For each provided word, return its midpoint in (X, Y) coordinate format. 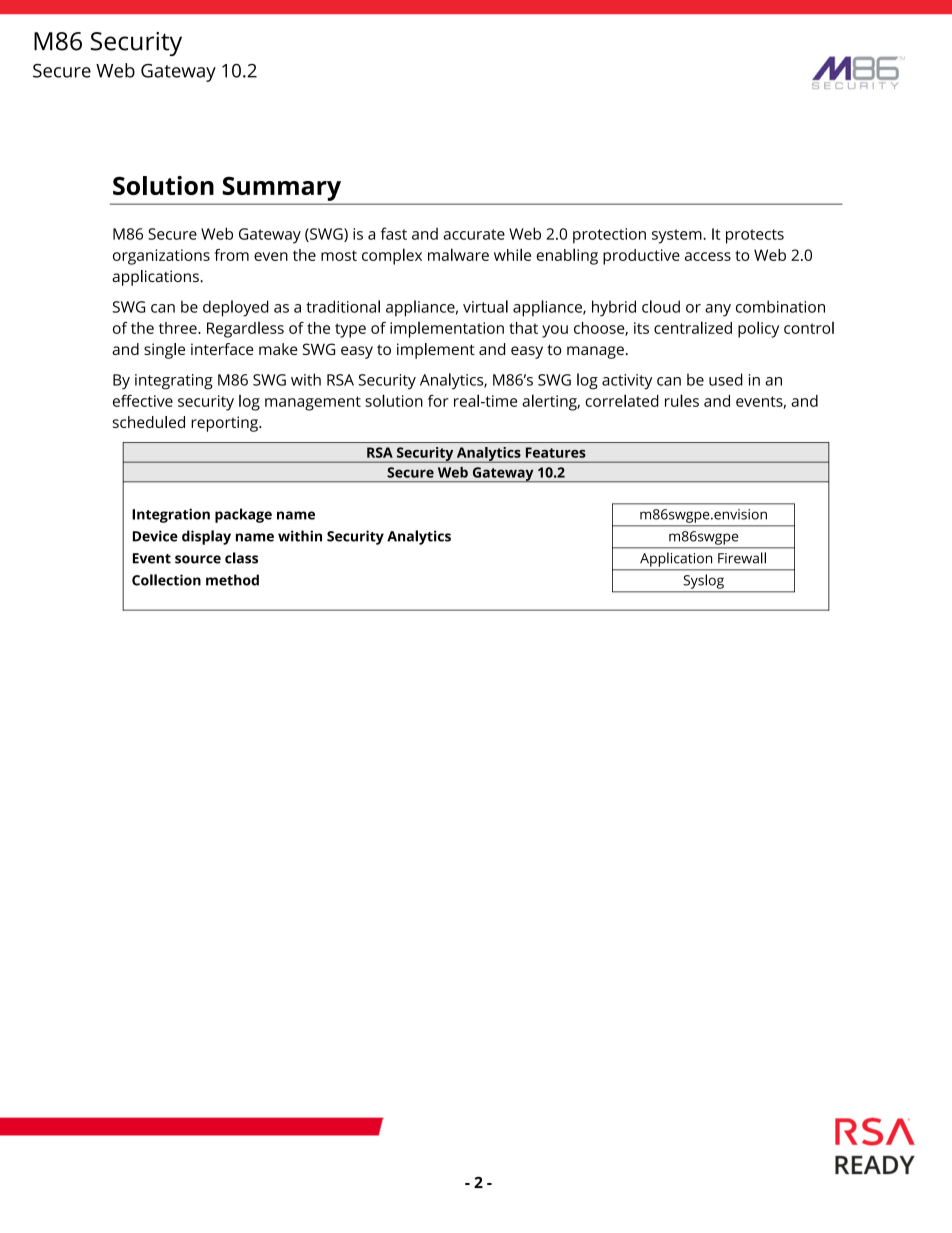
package (243, 515)
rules (682, 400)
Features (556, 452)
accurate (474, 234)
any (718, 310)
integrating (174, 382)
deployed (236, 308)
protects (755, 236)
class (241, 558)
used (725, 379)
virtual (485, 306)
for (438, 400)
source (198, 559)
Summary (282, 189)
